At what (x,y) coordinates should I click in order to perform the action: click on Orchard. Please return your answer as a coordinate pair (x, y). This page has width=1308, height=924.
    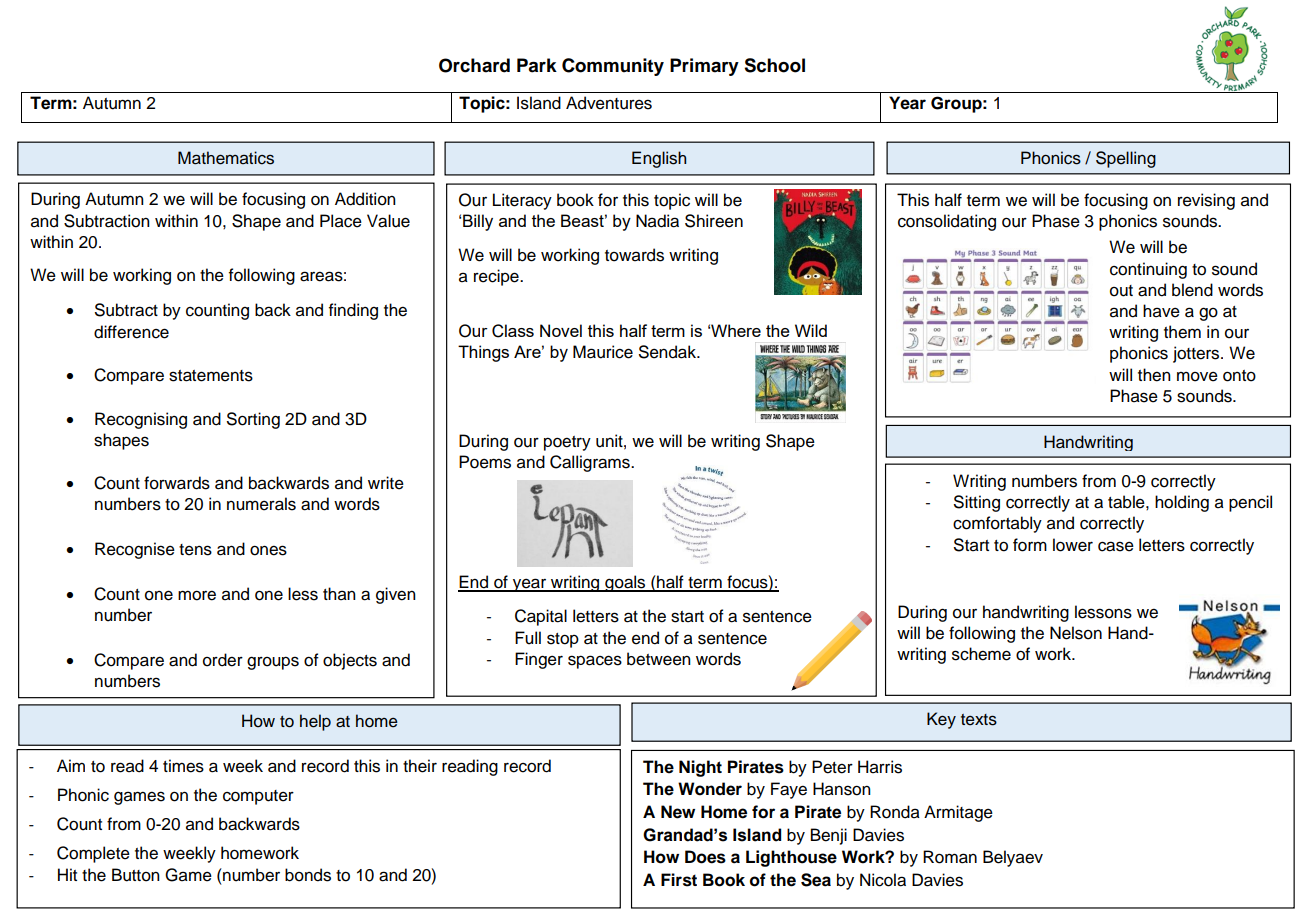
    Looking at the image, I should click on (474, 65).
